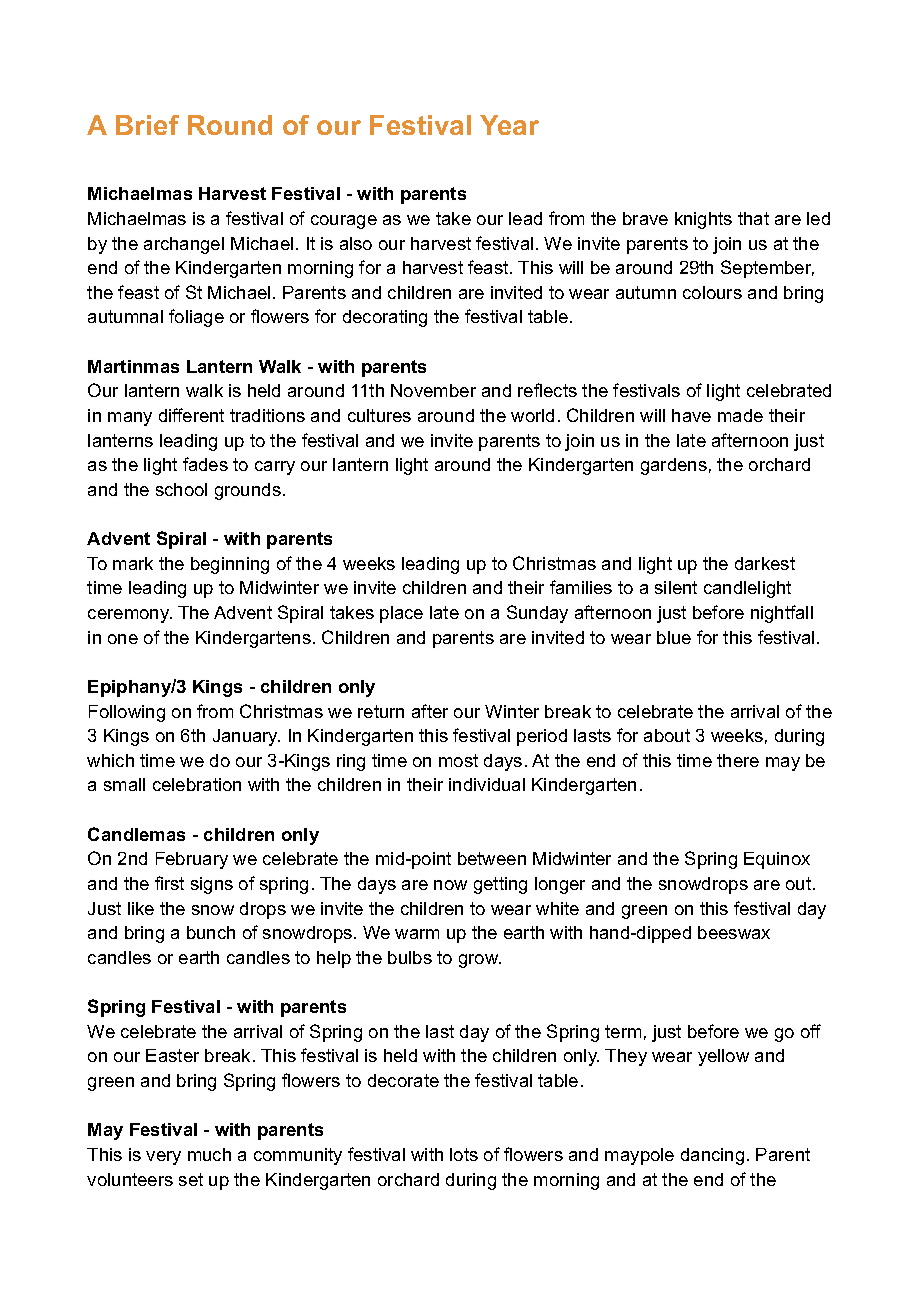 The width and height of the screenshot is (924, 1307). Describe the element at coordinates (458, 760) in the screenshot. I see `most` at that location.
